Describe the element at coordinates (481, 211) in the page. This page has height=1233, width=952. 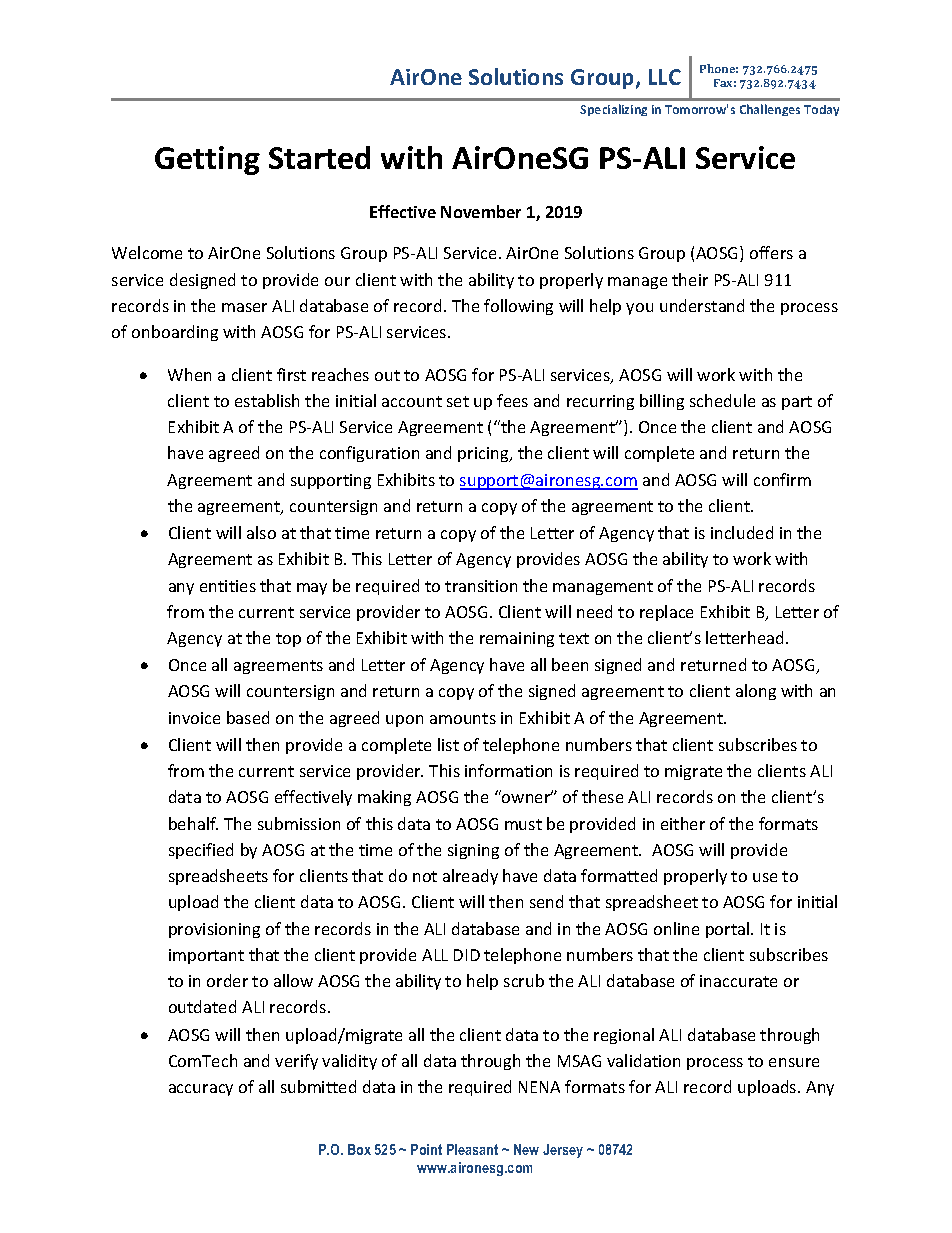
I see `November` at that location.
